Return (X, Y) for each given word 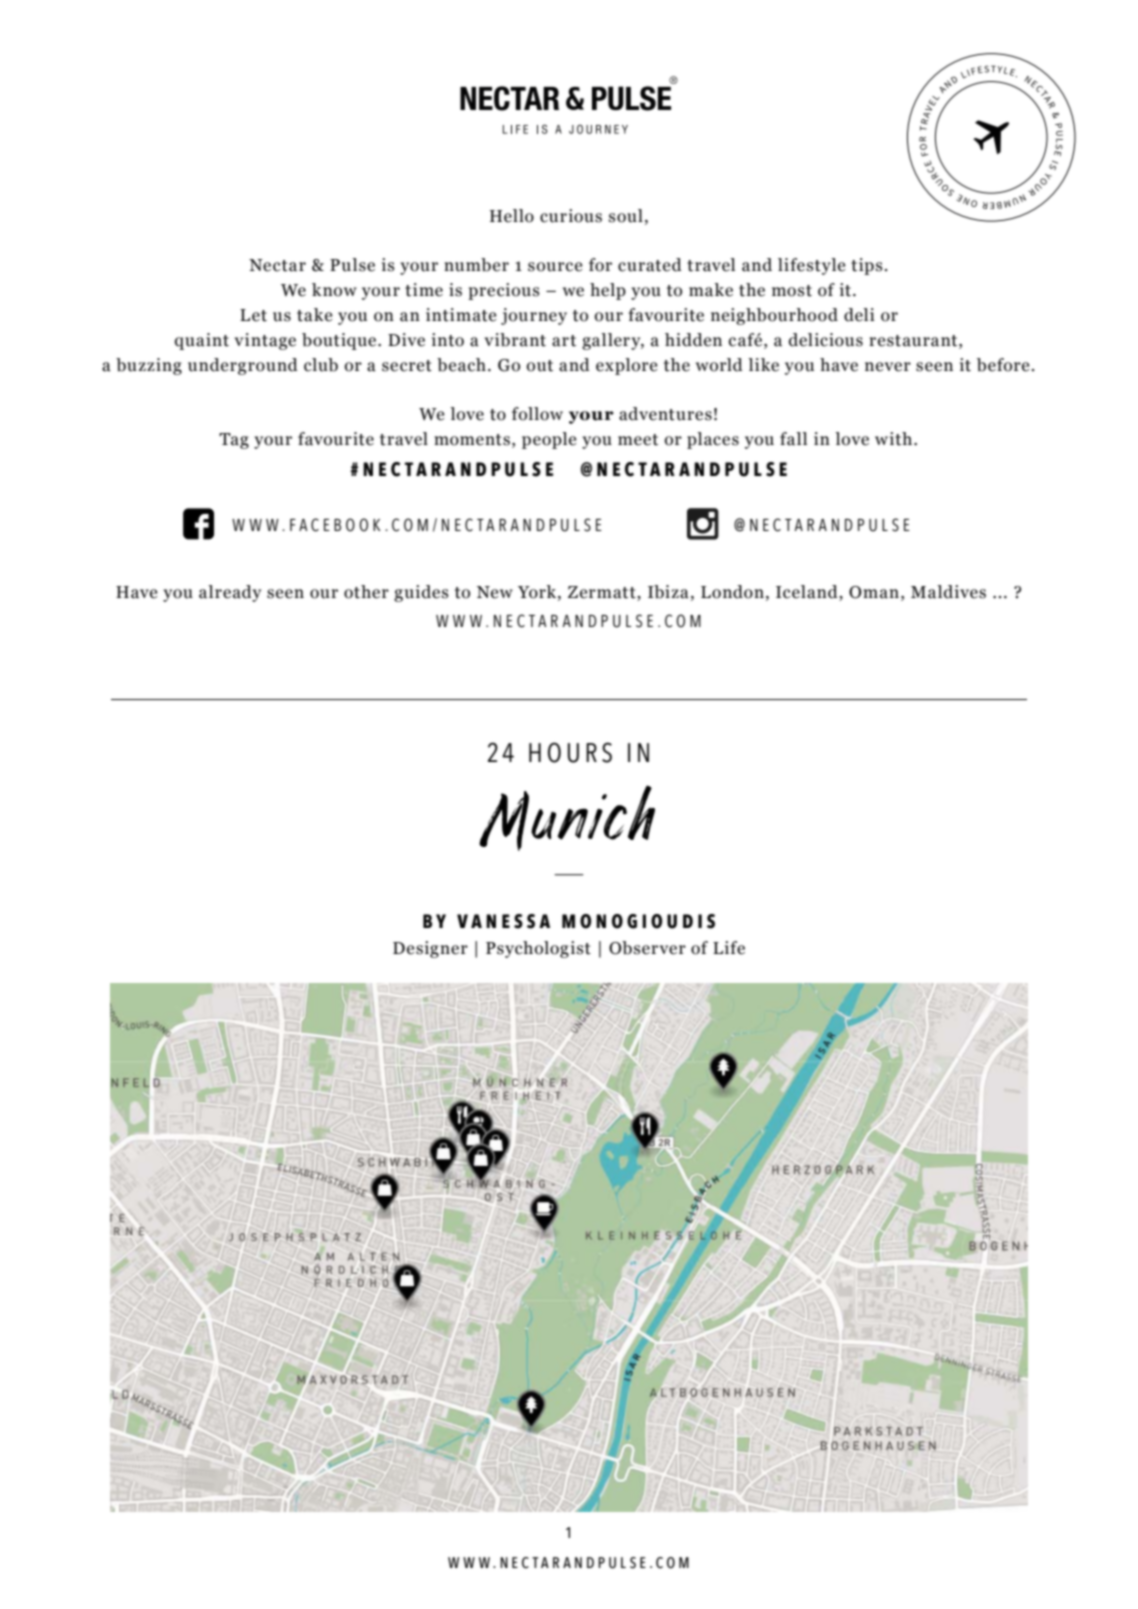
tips (867, 266)
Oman (874, 592)
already (230, 593)
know (334, 290)
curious (571, 216)
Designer (430, 949)
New (495, 592)
